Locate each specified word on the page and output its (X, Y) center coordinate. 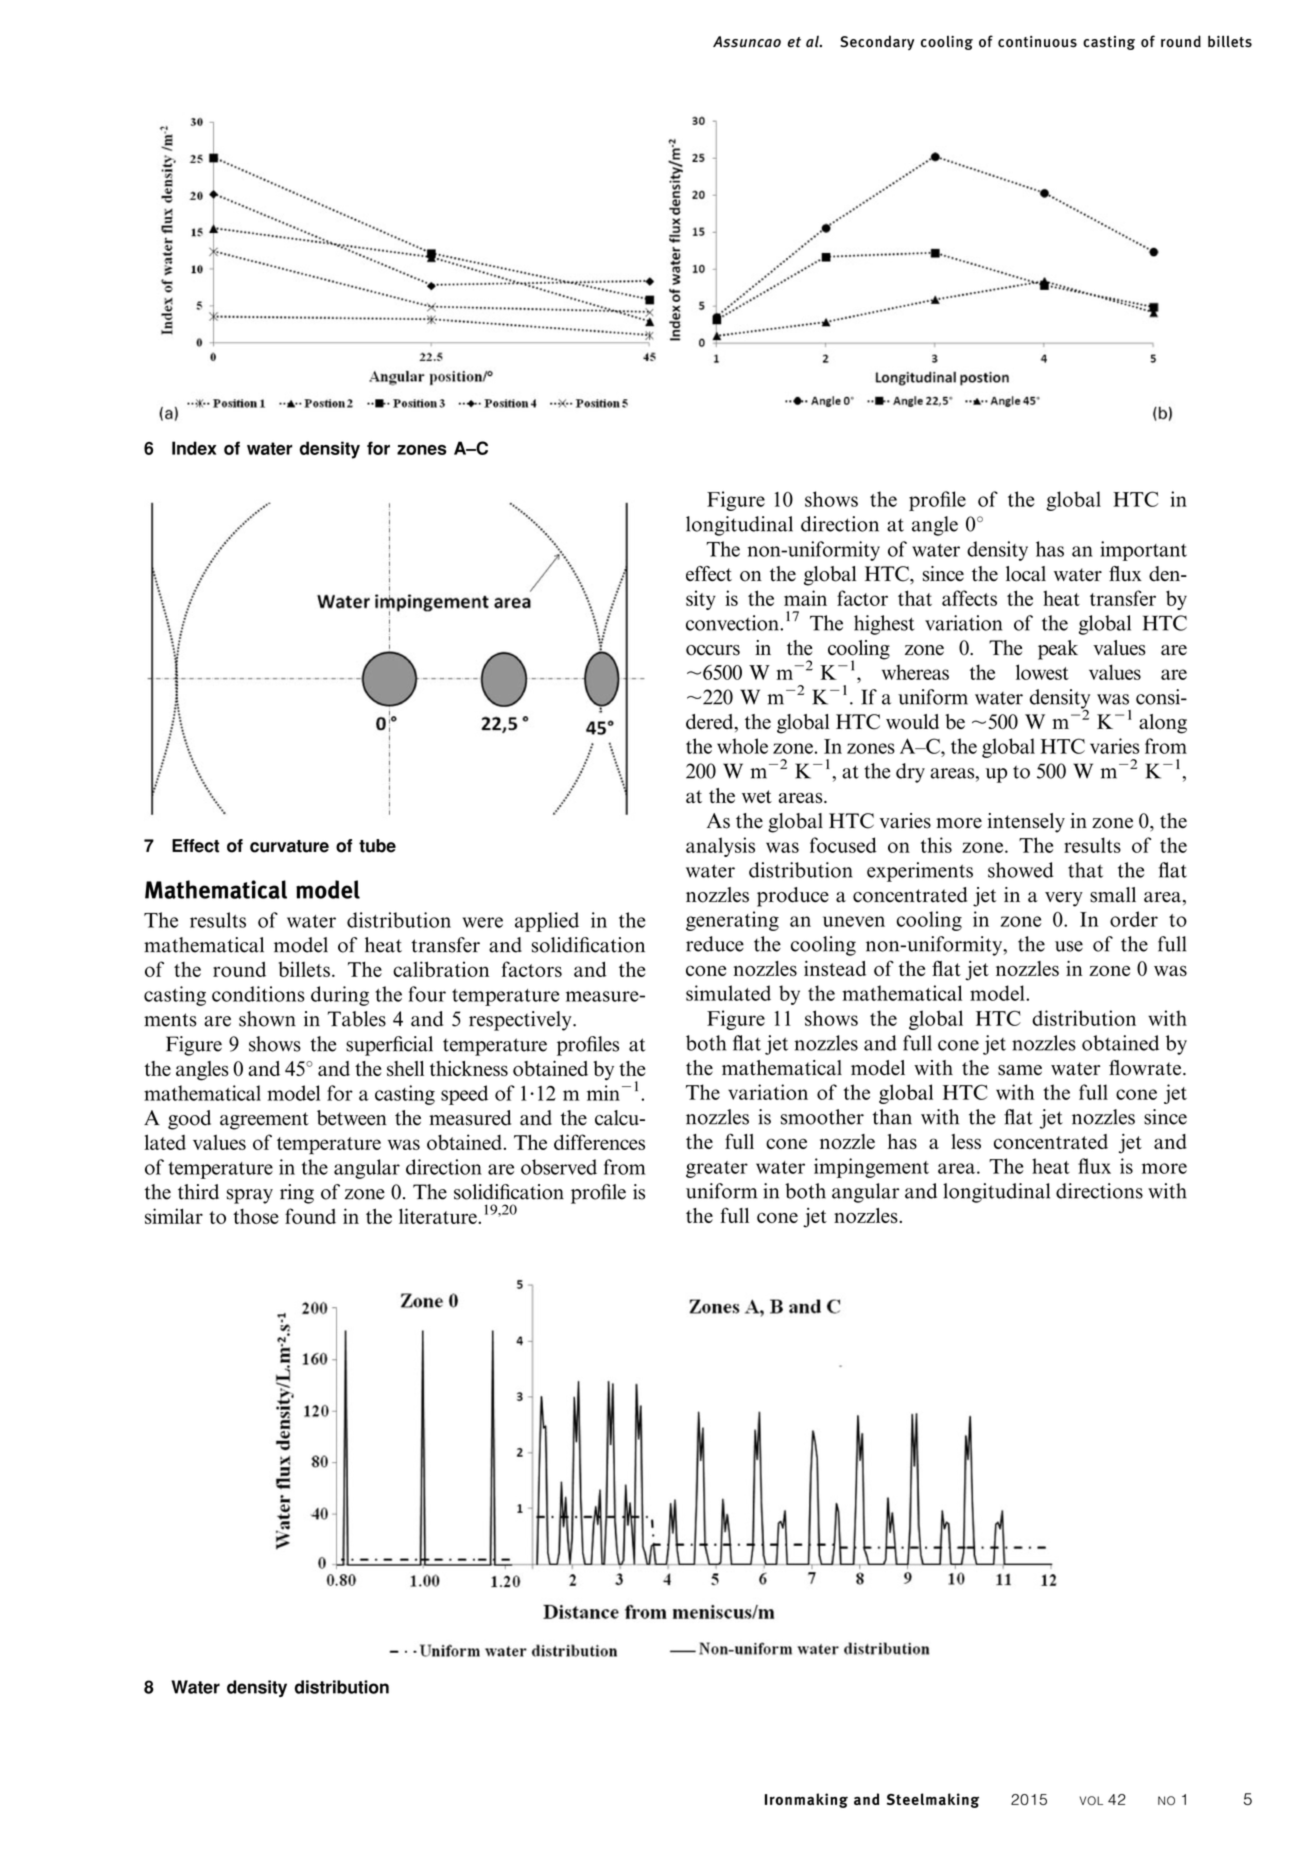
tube (377, 846)
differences (599, 1142)
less (966, 1141)
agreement (264, 1121)
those (256, 1216)
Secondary (877, 42)
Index (194, 448)
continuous (1037, 42)
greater (717, 1169)
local (1026, 574)
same (1020, 1070)
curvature (289, 846)
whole (742, 746)
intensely (1026, 823)
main (805, 598)
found (310, 1216)
